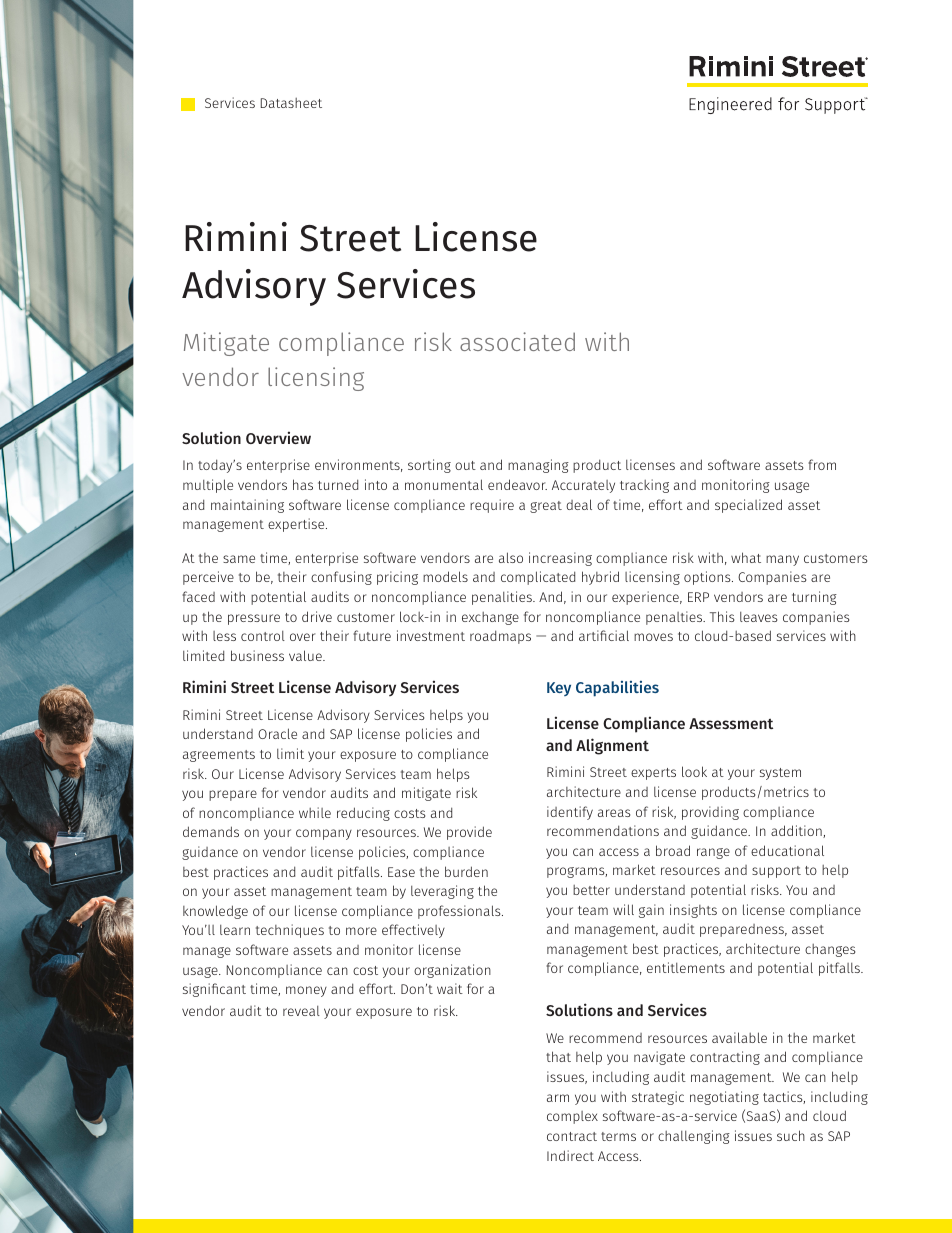  Describe the element at coordinates (517, 341) in the screenshot. I see `associated` at that location.
